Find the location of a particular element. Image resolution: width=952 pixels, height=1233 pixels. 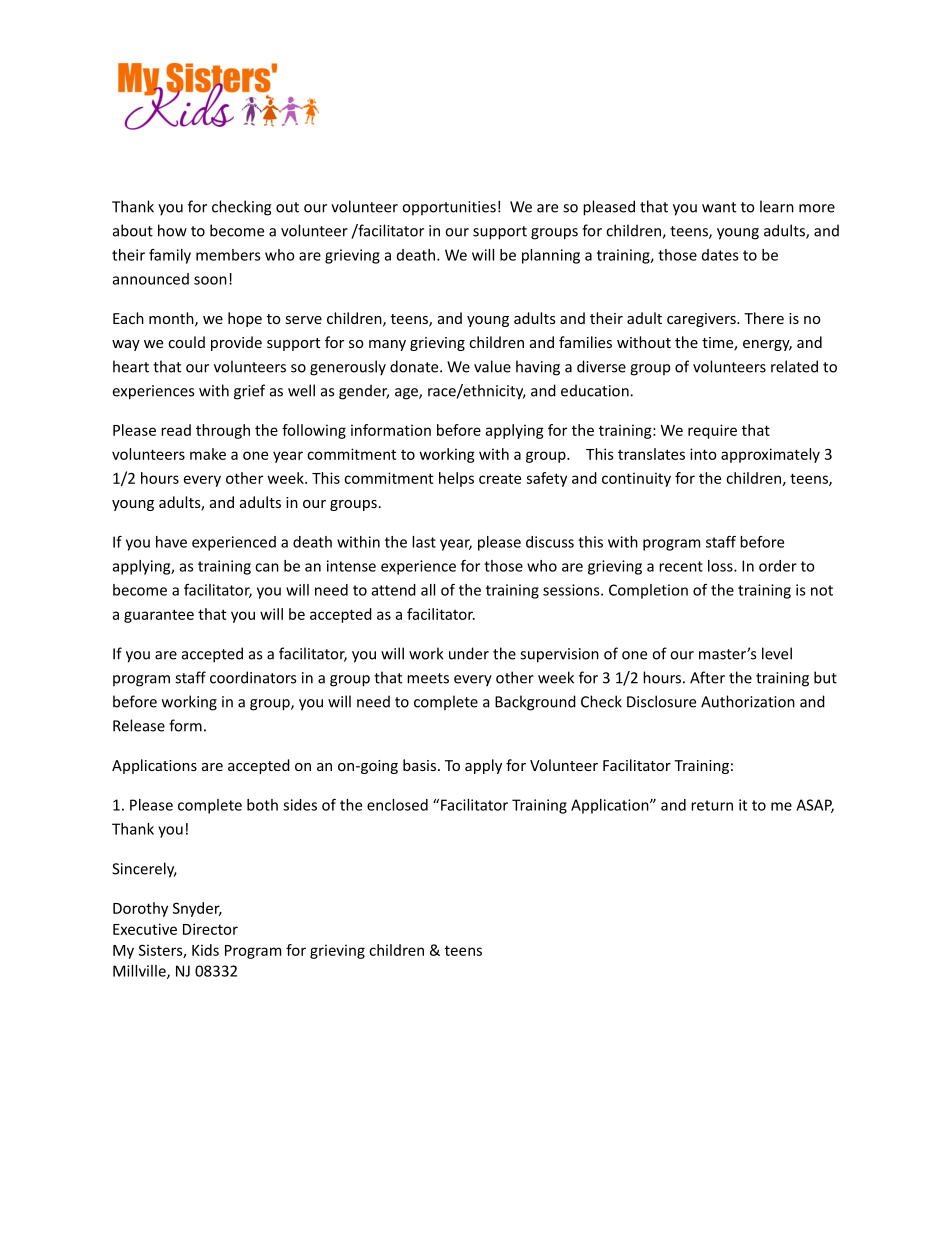

want is located at coordinates (719, 207).
